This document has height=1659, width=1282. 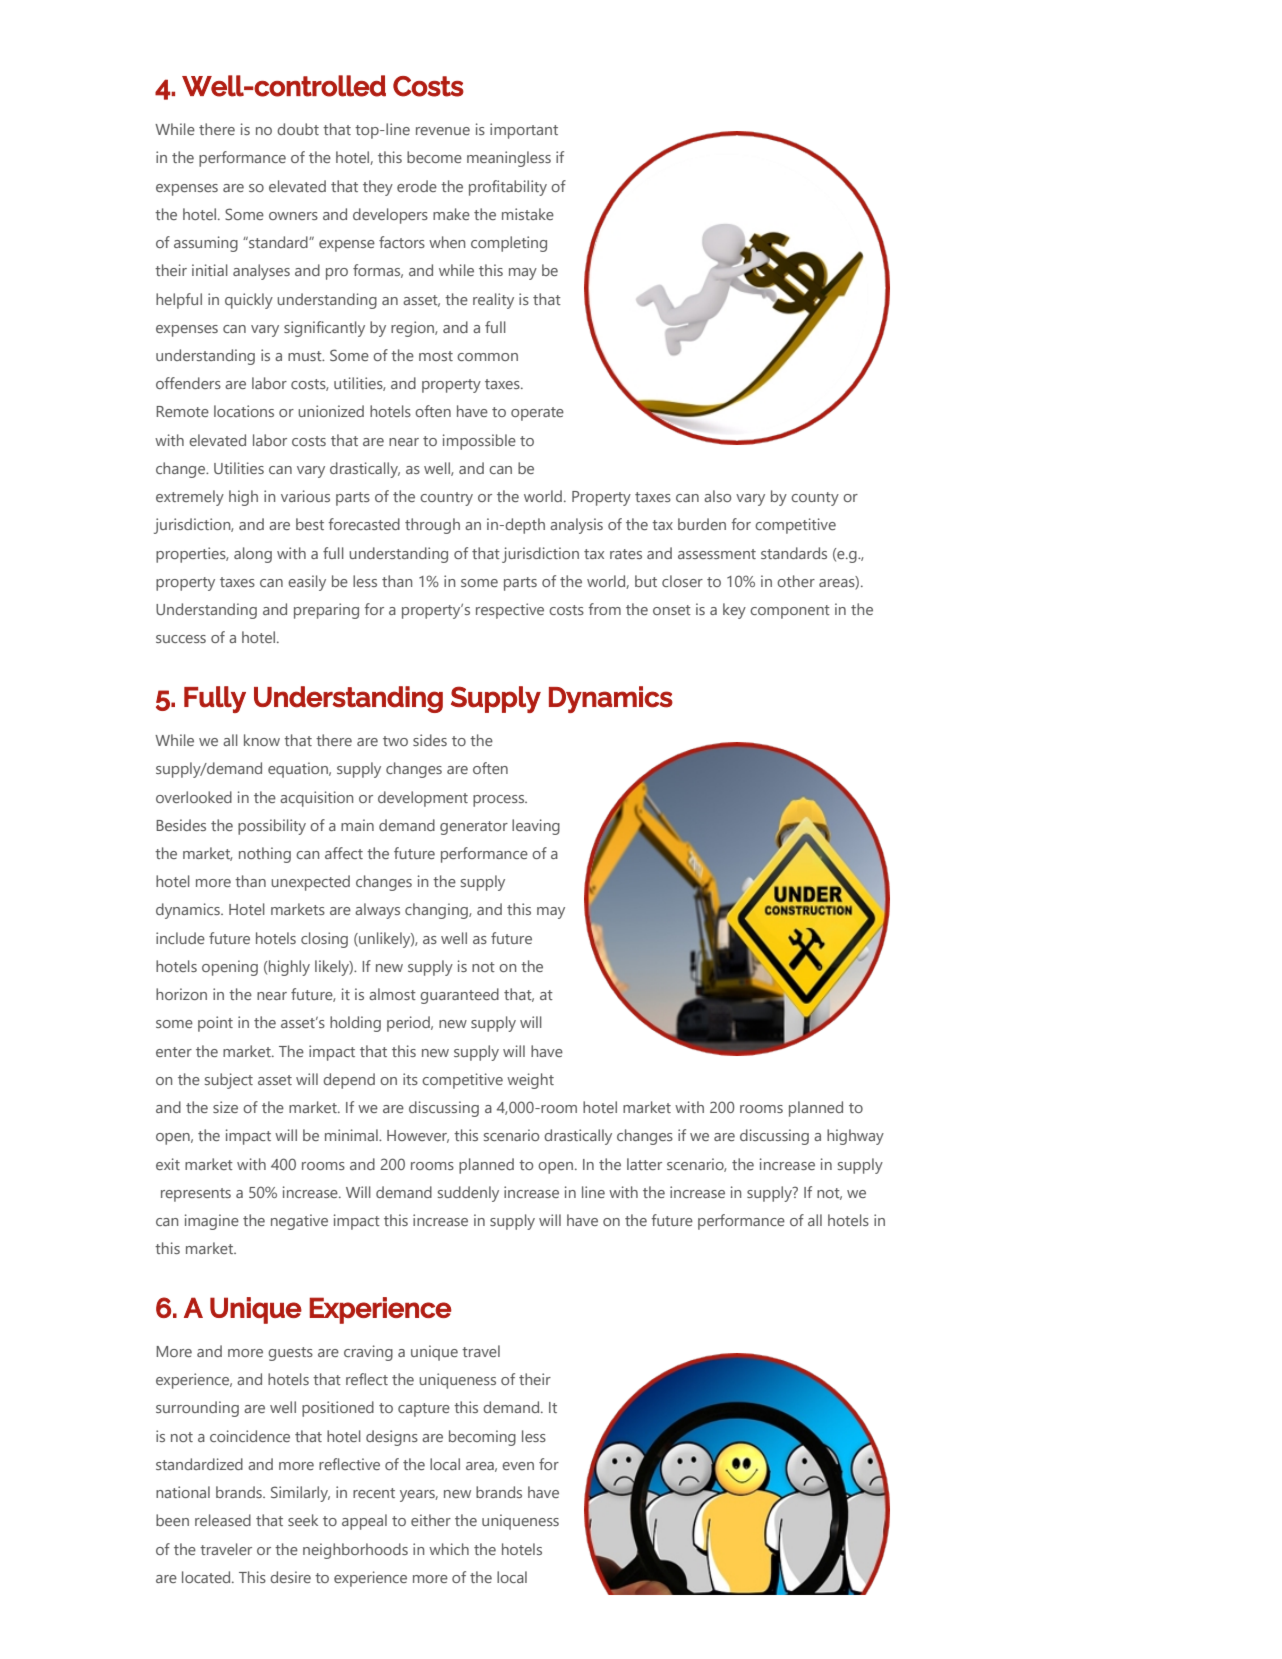 I want to click on which, so click(x=449, y=1549).
